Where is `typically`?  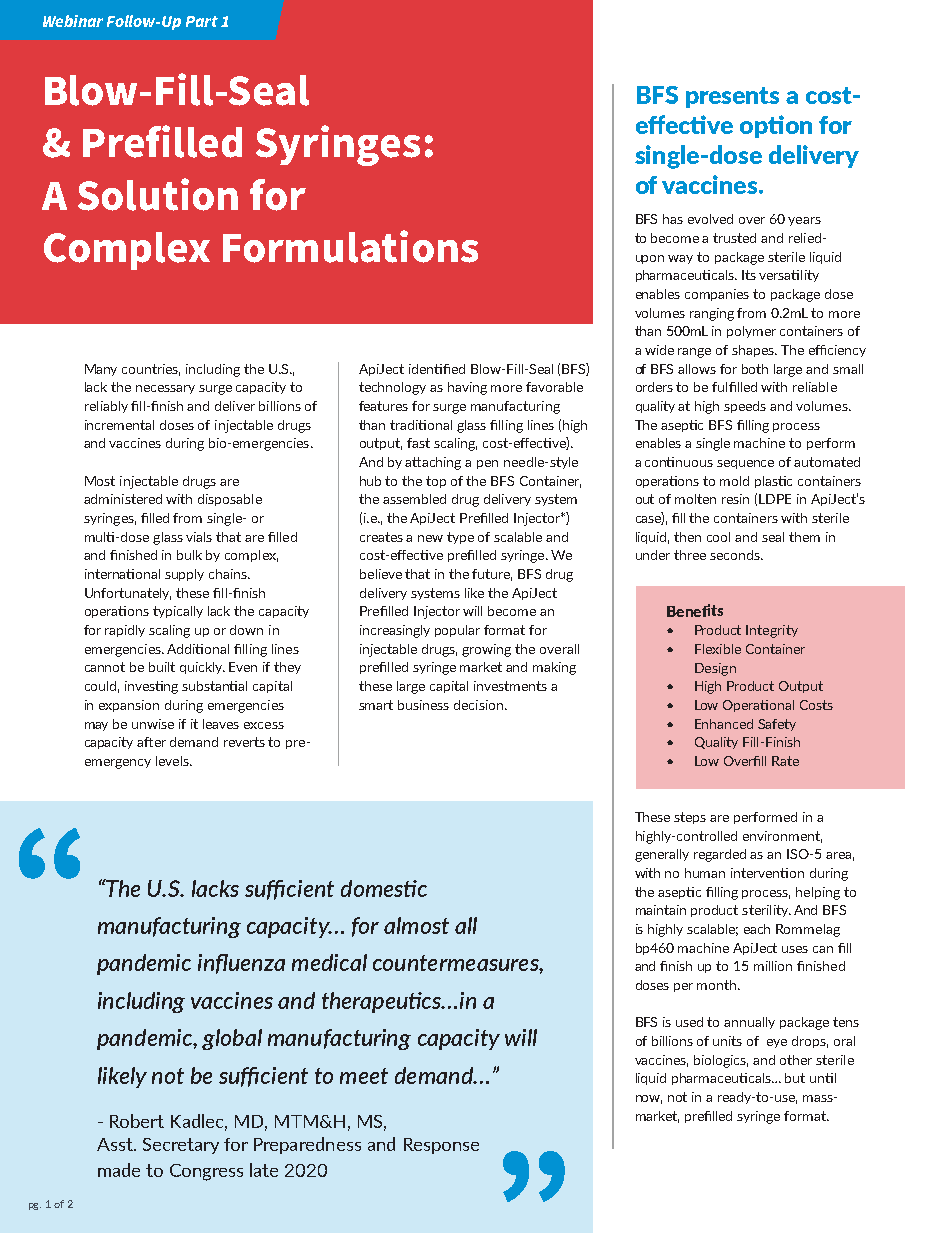 typically is located at coordinates (178, 612).
